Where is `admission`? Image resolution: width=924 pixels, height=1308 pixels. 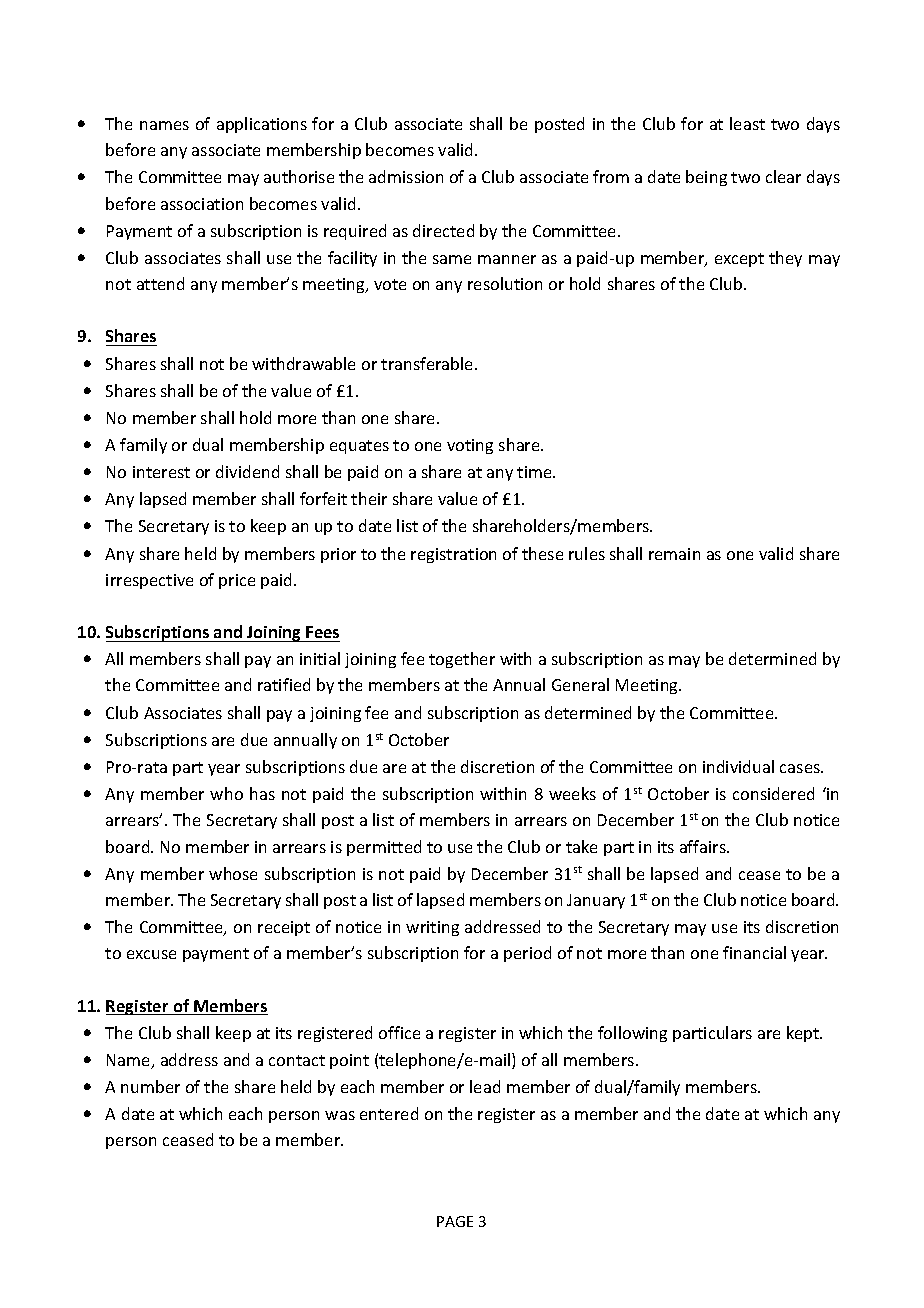 admission is located at coordinates (406, 176).
